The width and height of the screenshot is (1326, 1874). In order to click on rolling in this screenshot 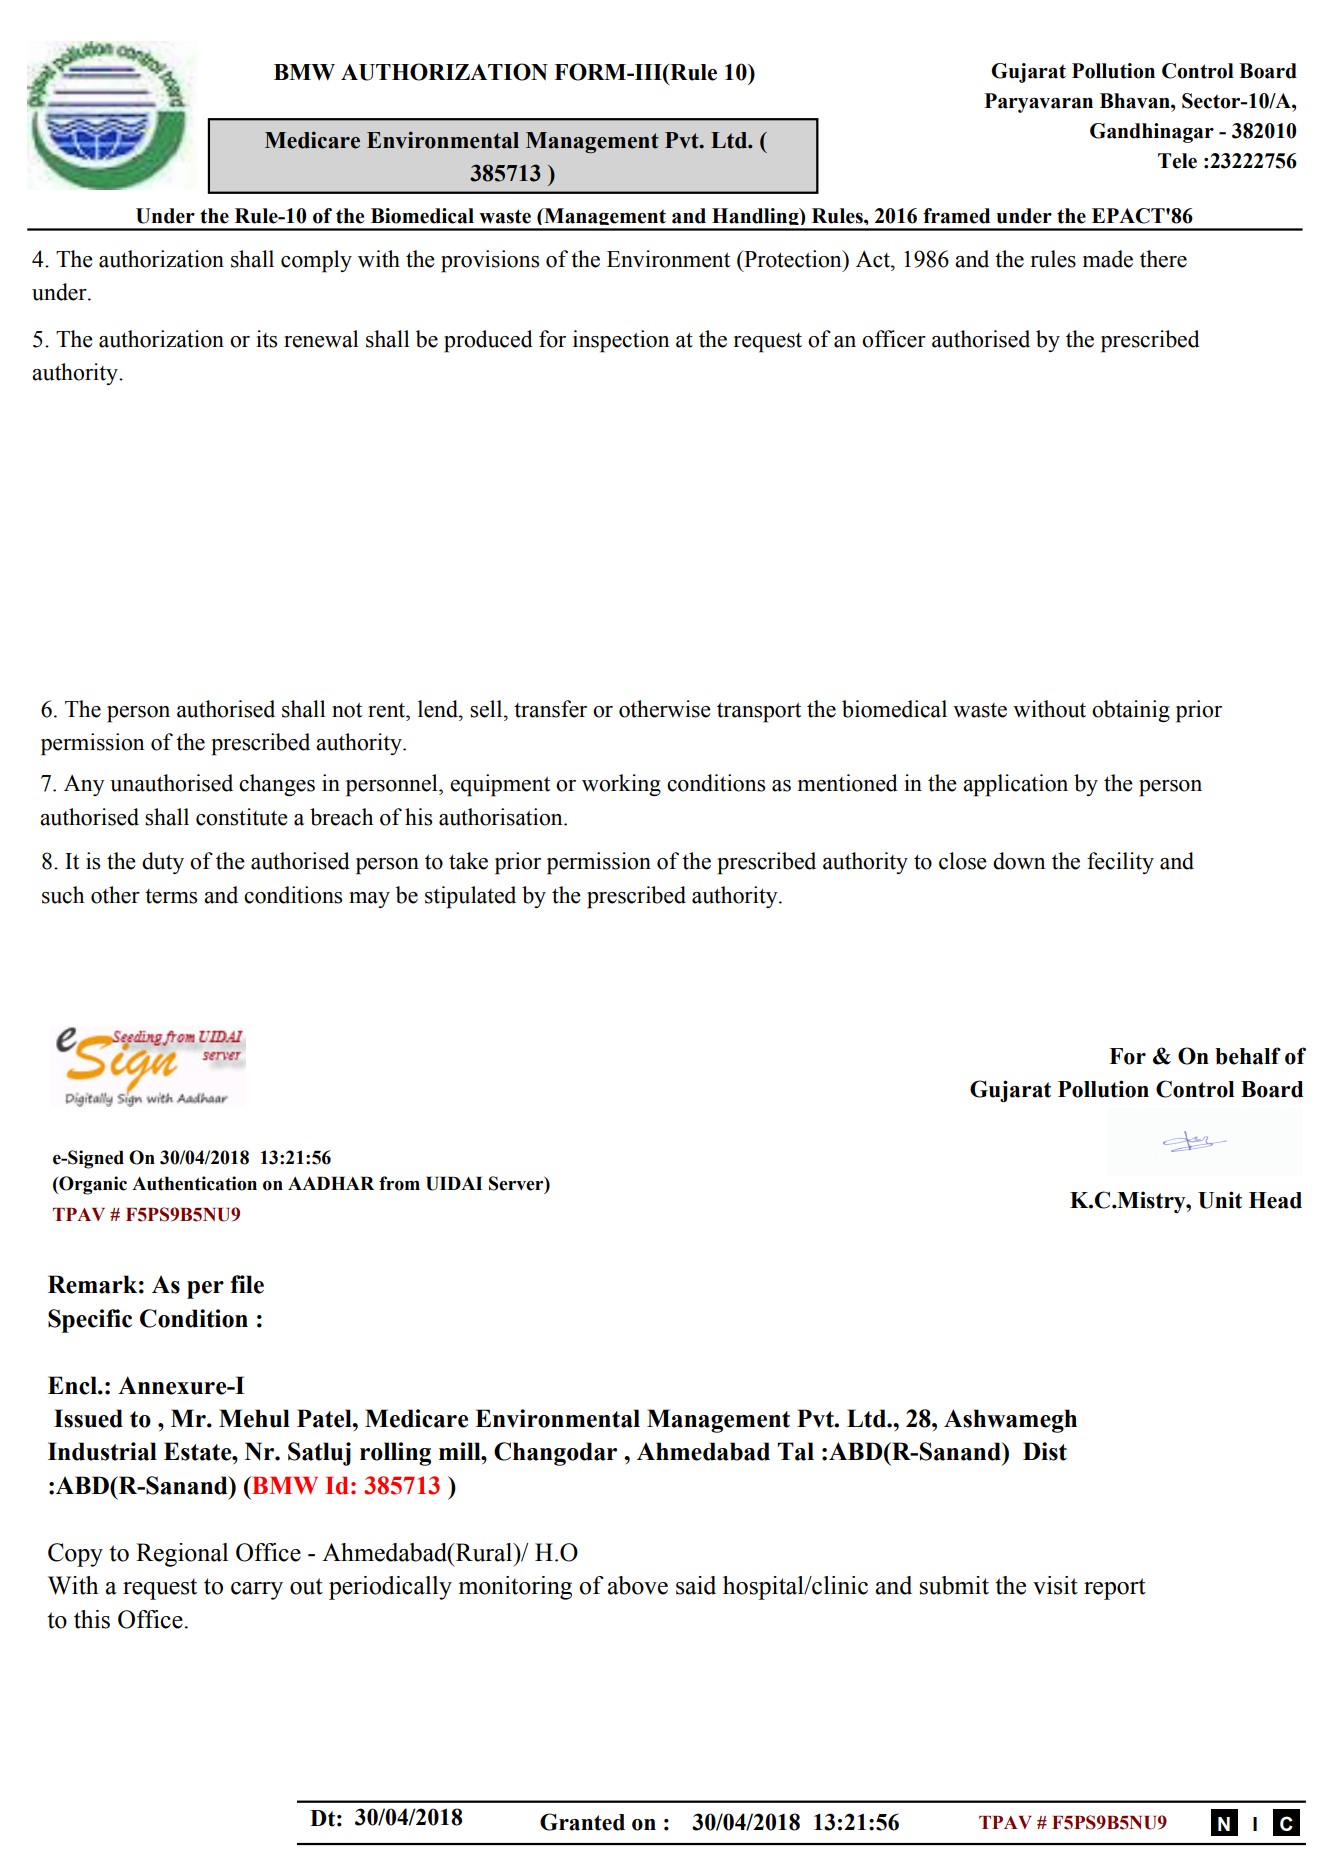, I will do `click(395, 1454)`.
